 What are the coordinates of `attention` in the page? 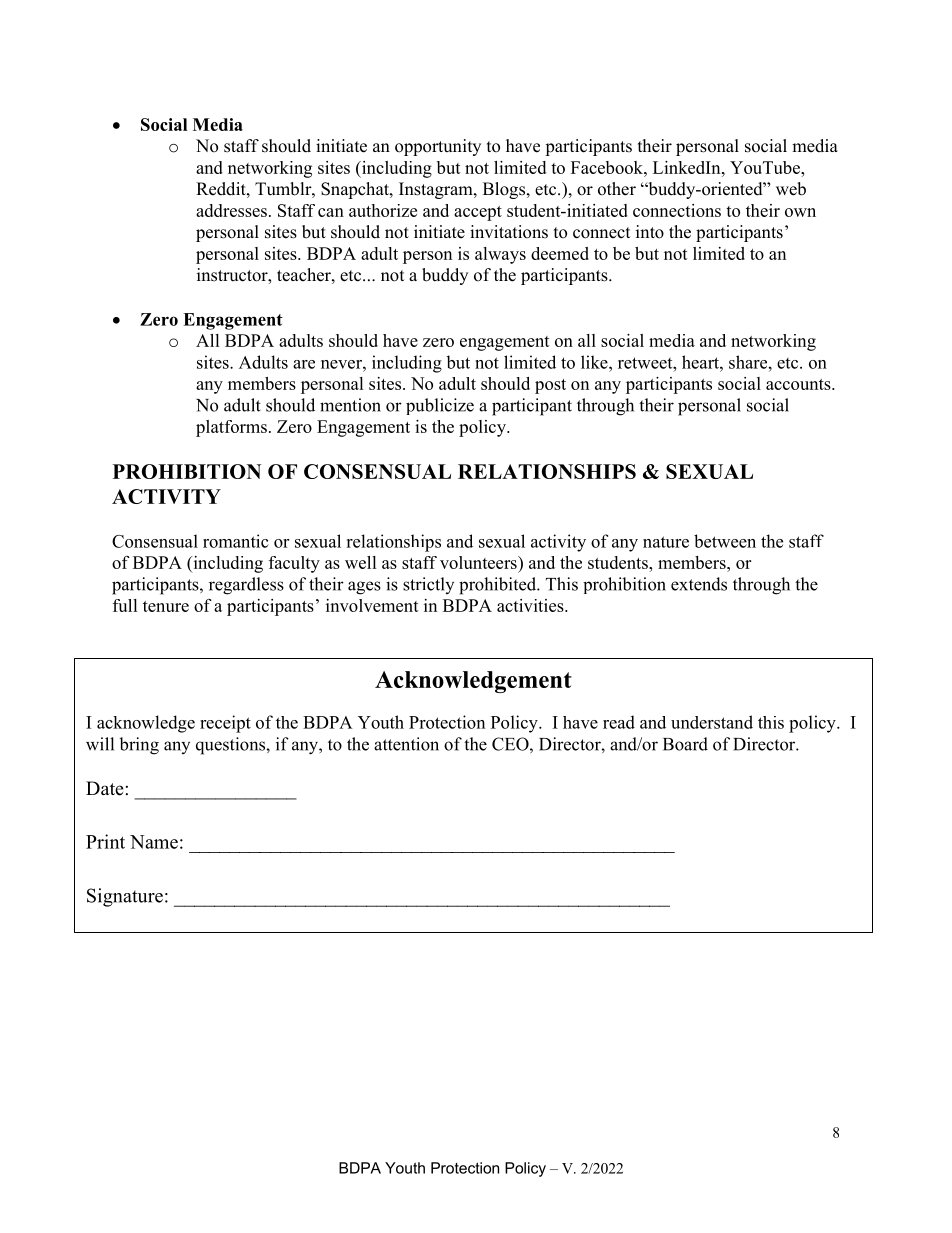 It's located at (406, 744).
